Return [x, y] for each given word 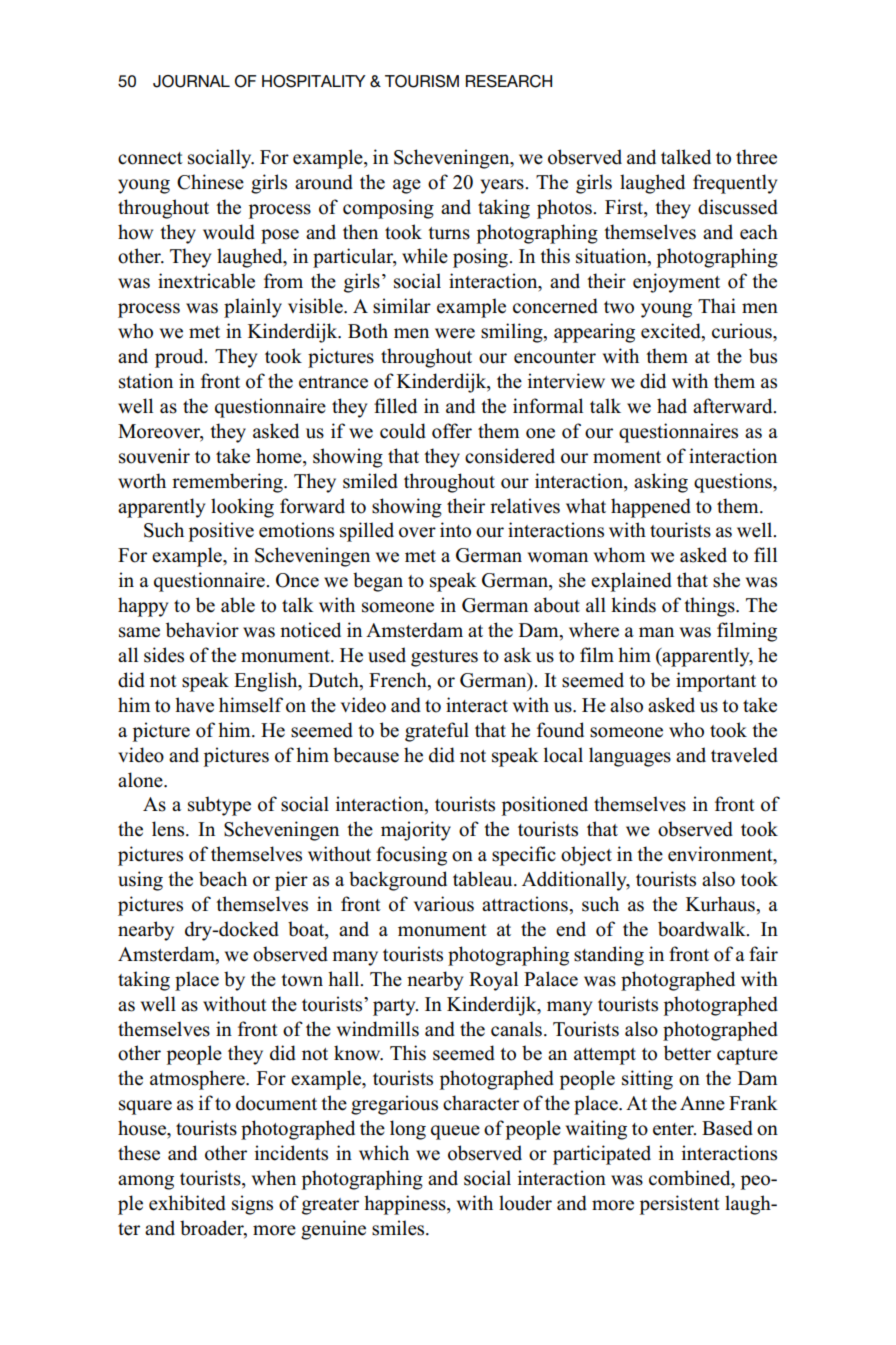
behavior [202, 630]
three [756, 157]
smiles [399, 1228]
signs [252, 1205]
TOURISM [422, 81]
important [716, 682]
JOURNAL [191, 81]
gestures [444, 658]
